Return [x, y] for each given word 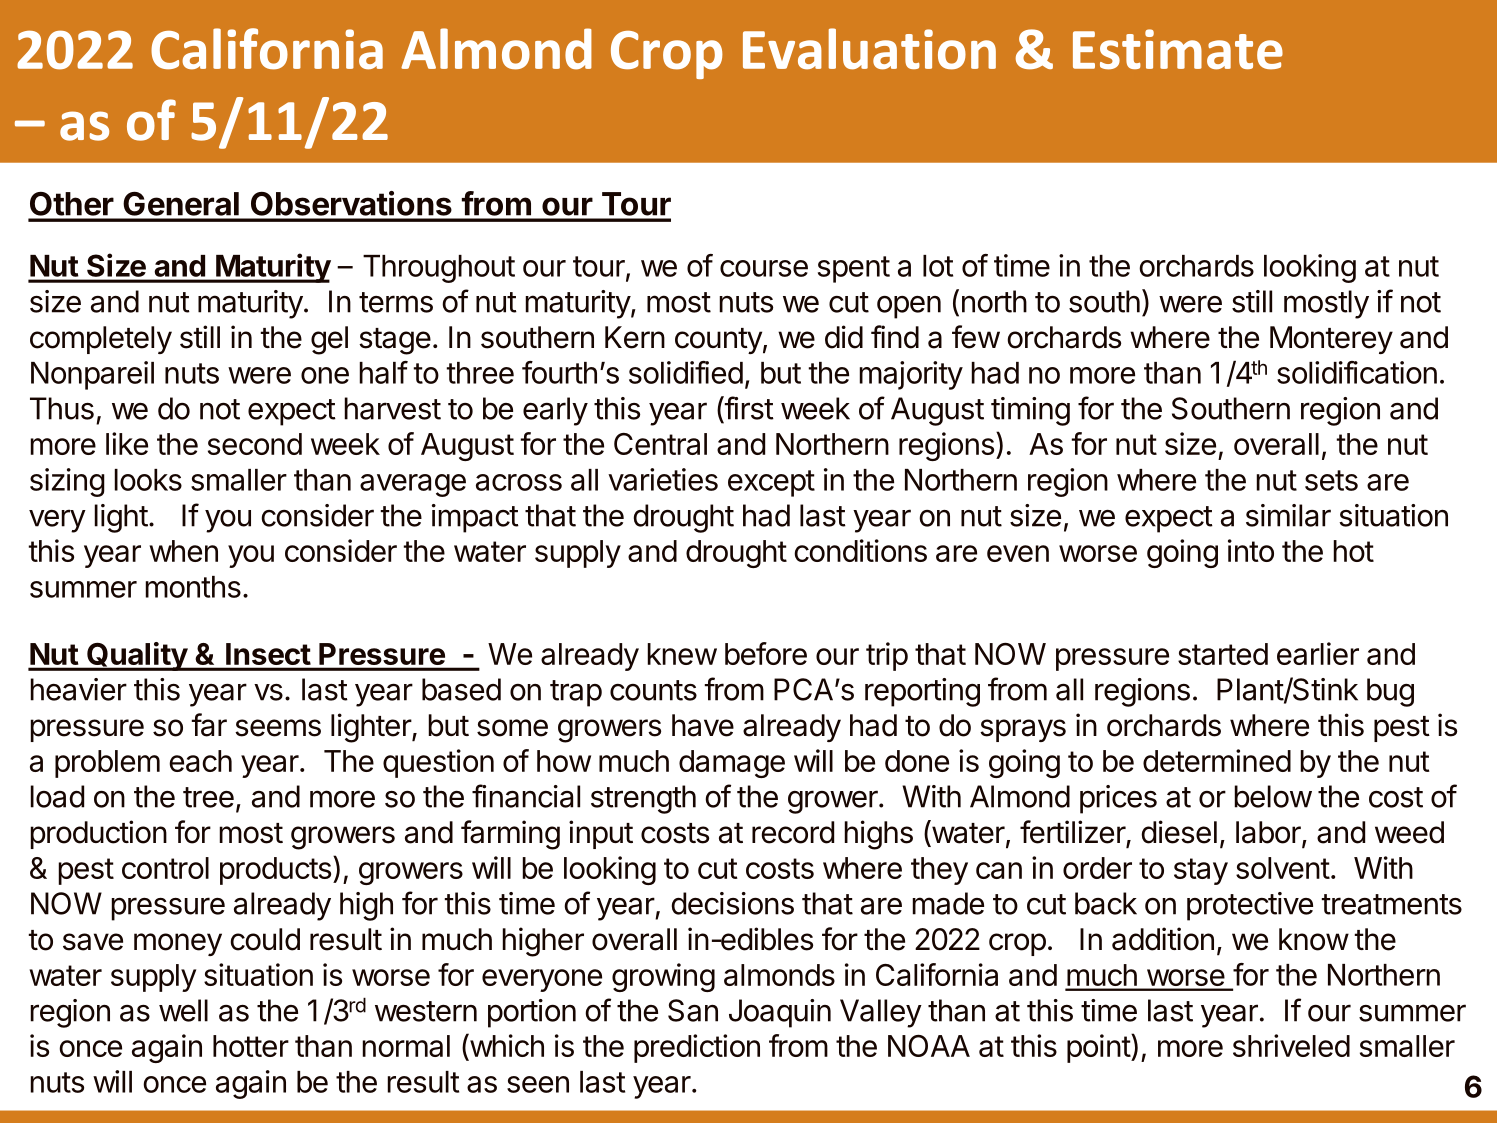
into [1251, 550]
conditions [860, 550]
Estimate [1178, 49]
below [1273, 796]
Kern [635, 337]
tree [208, 797]
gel [329, 340]
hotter [251, 1046]
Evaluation [869, 49]
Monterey [1331, 340]
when [183, 551]
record [793, 832]
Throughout [439, 269]
